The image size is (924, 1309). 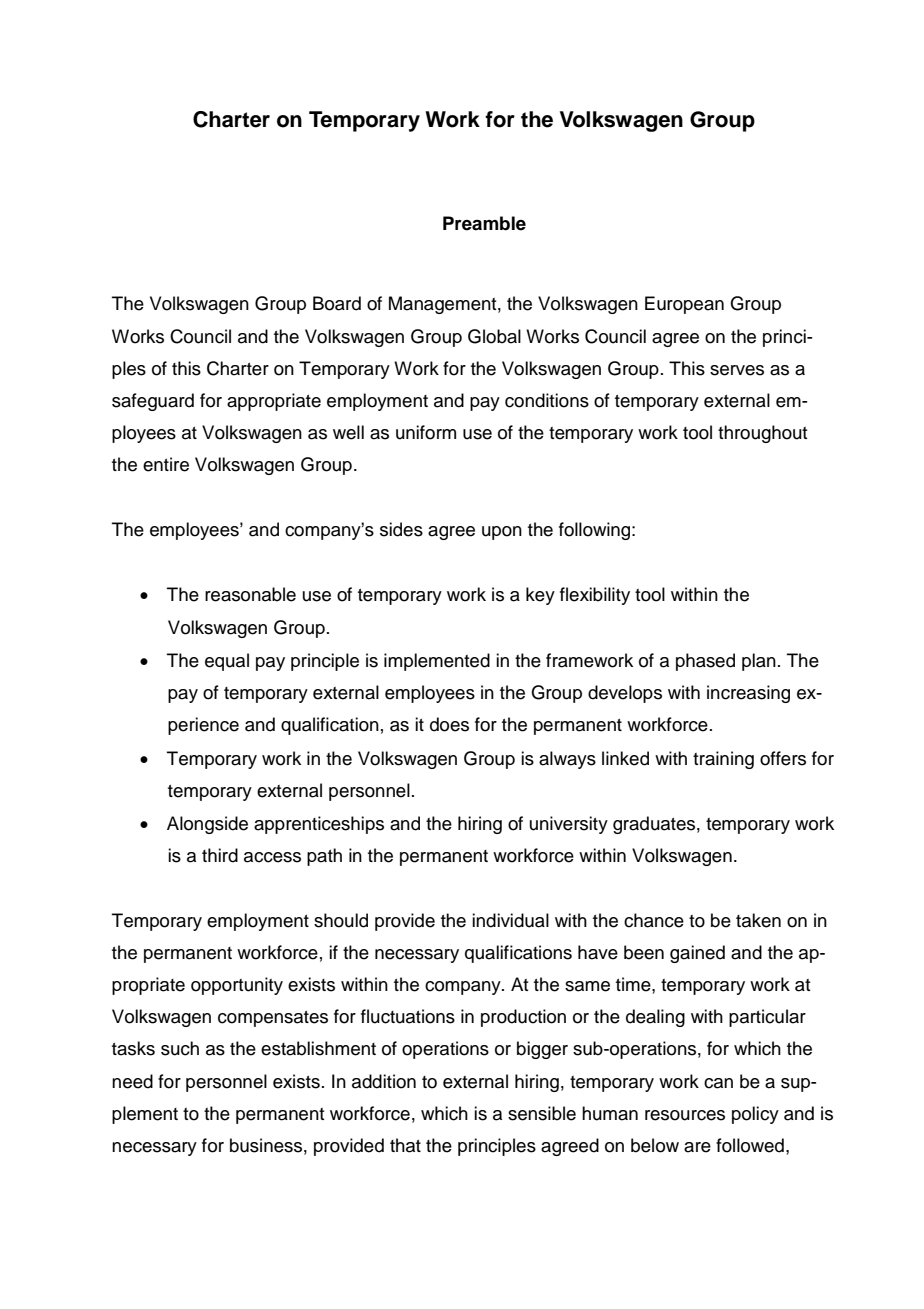 What do you see at coordinates (337, 303) in the screenshot?
I see `Board` at bounding box center [337, 303].
